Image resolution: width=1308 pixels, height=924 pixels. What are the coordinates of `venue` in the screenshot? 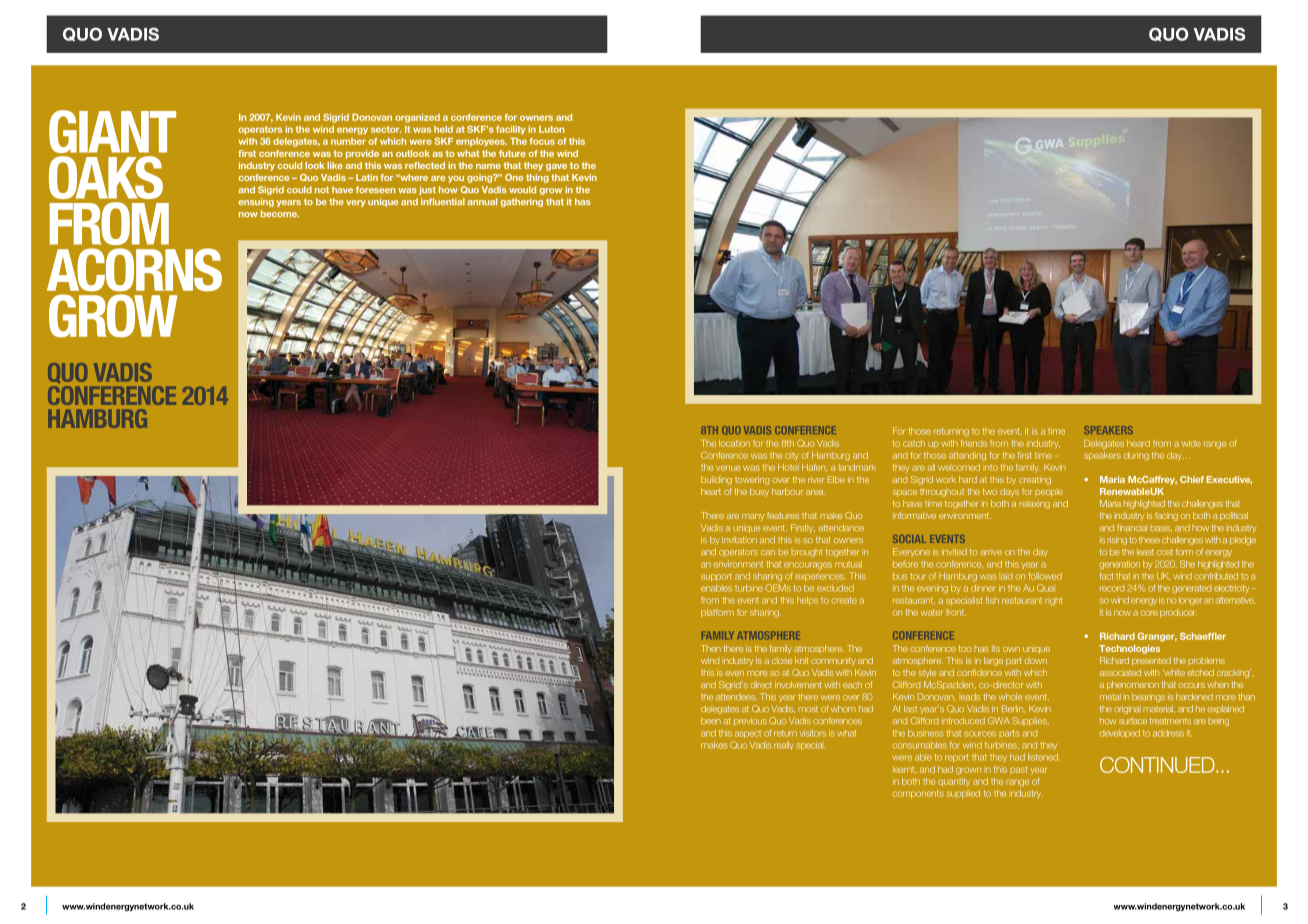 It's located at (728, 468).
